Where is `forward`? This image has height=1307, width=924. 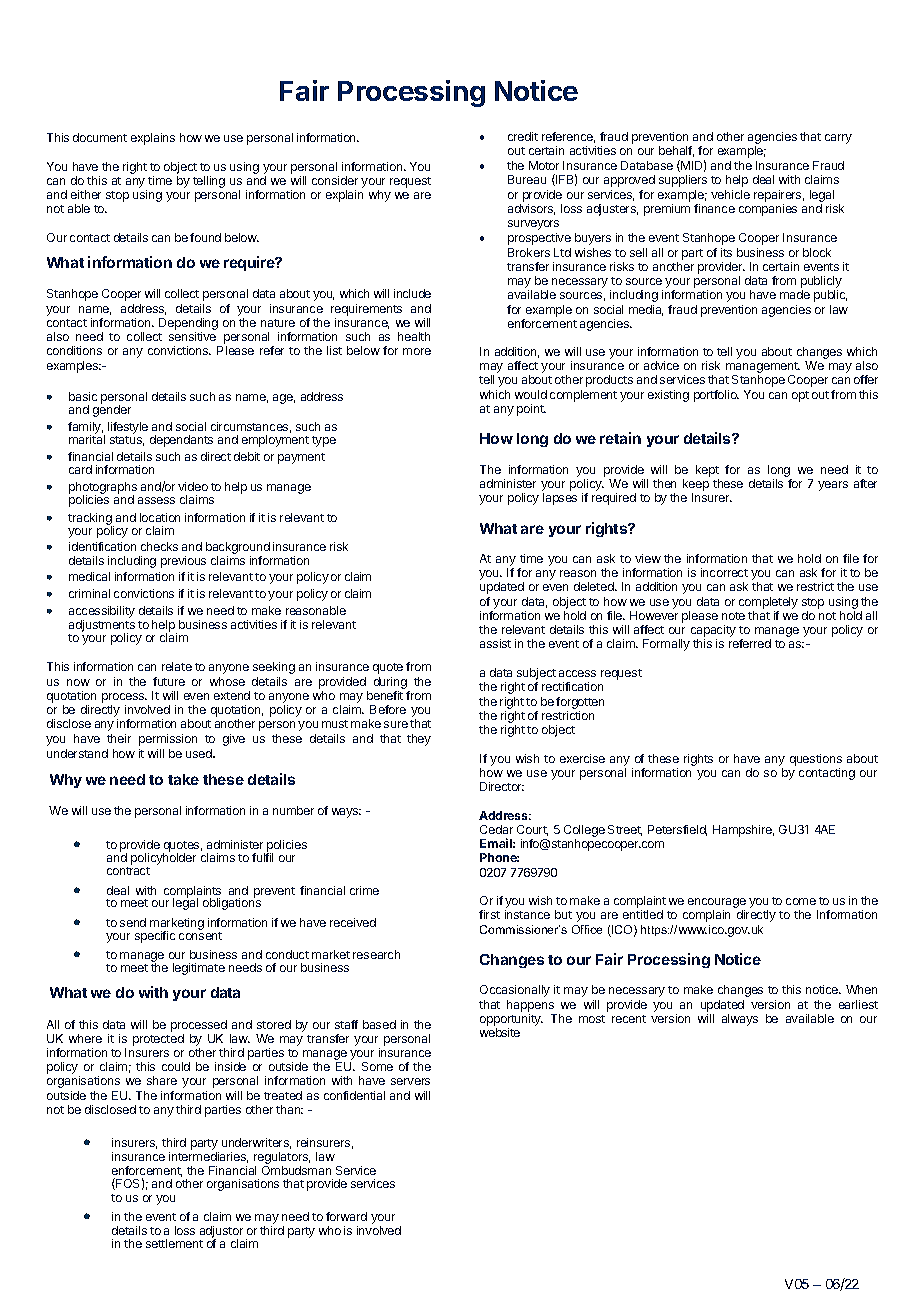
forward is located at coordinates (346, 1216).
